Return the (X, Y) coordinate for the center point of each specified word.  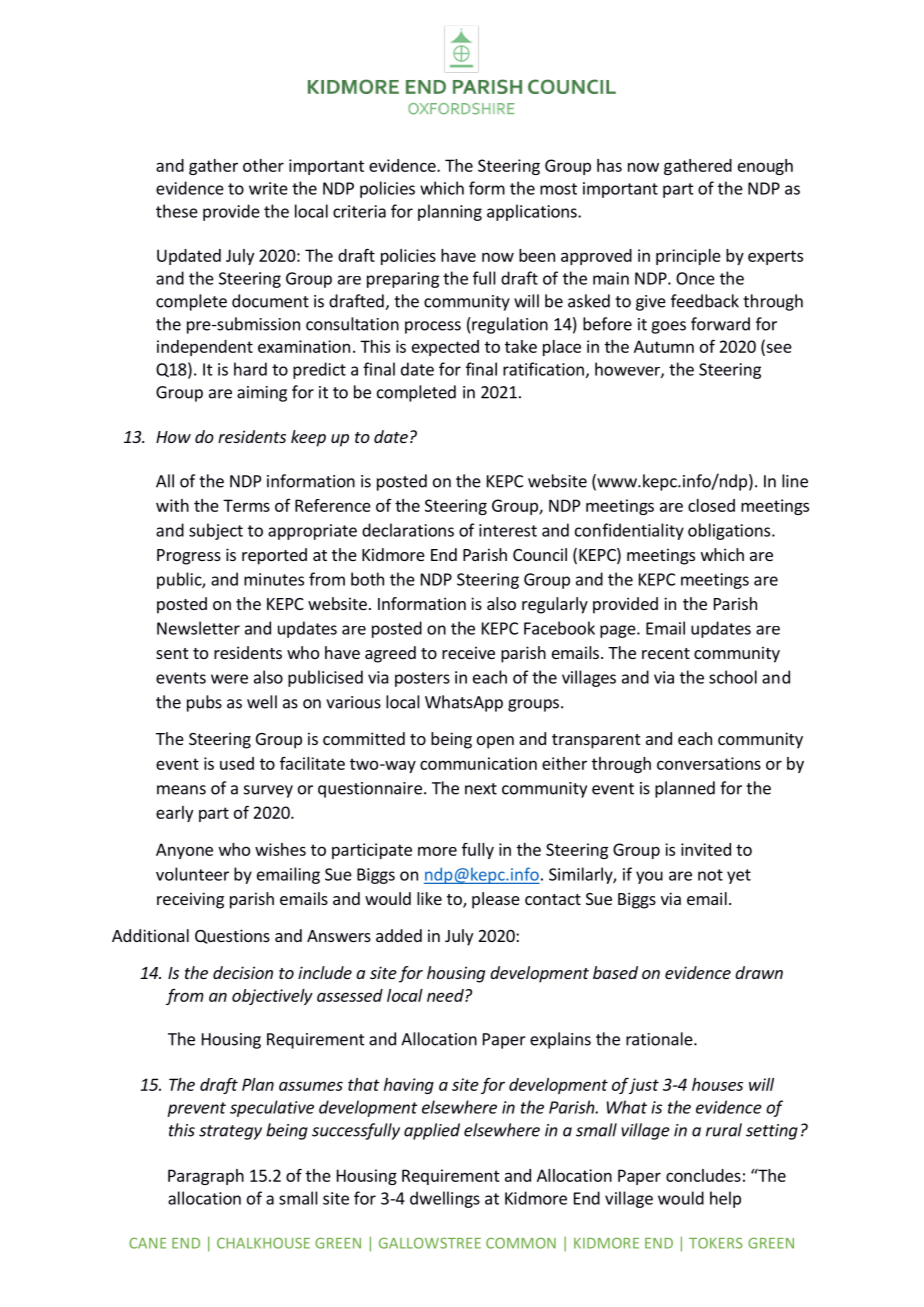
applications (533, 212)
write (268, 188)
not (710, 875)
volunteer (192, 874)
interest (508, 530)
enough (765, 167)
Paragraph (206, 1177)
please (496, 900)
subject (216, 531)
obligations (729, 531)
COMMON (521, 1243)
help (725, 1199)
